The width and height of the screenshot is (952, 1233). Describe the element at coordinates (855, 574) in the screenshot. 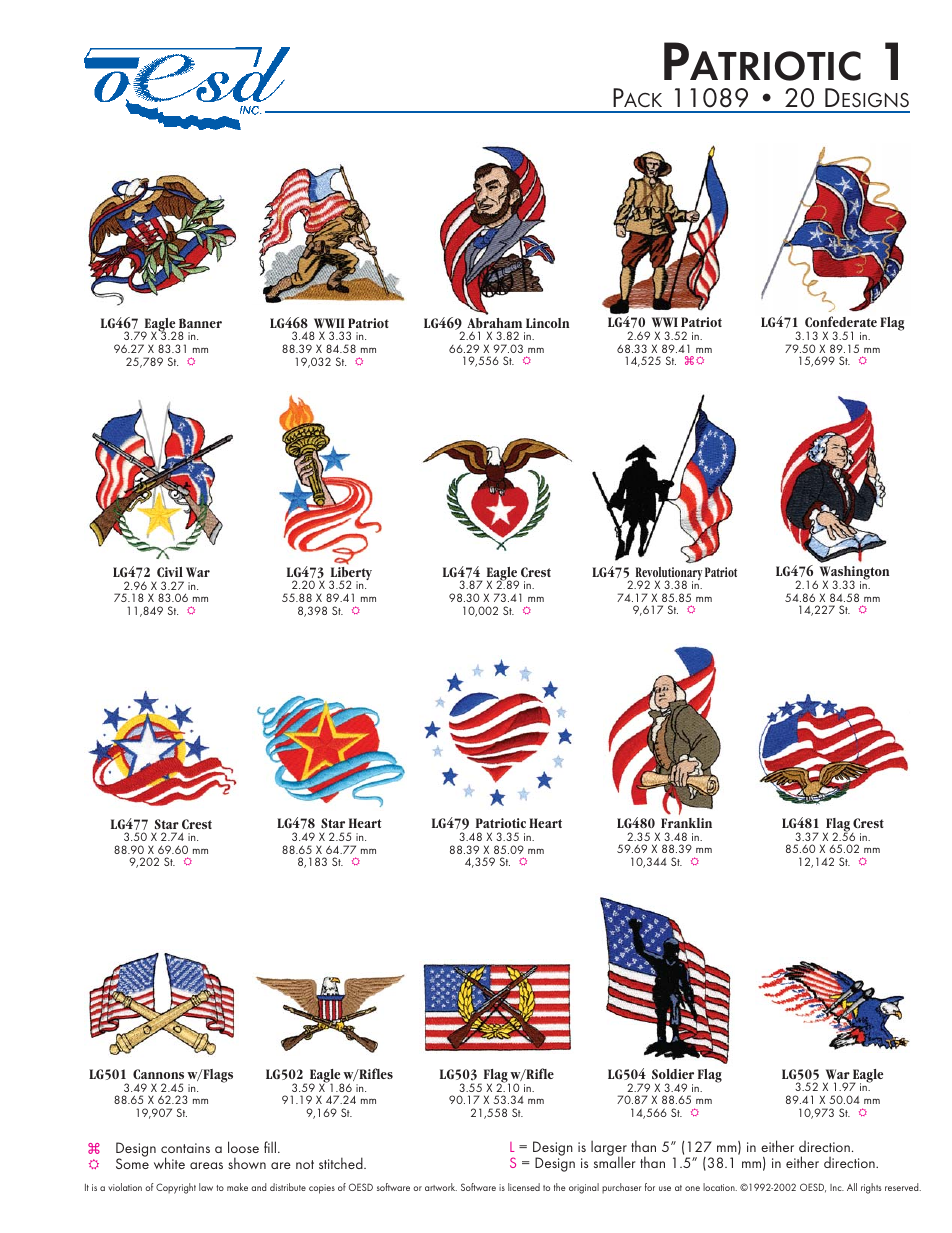

I see `Washington` at that location.
